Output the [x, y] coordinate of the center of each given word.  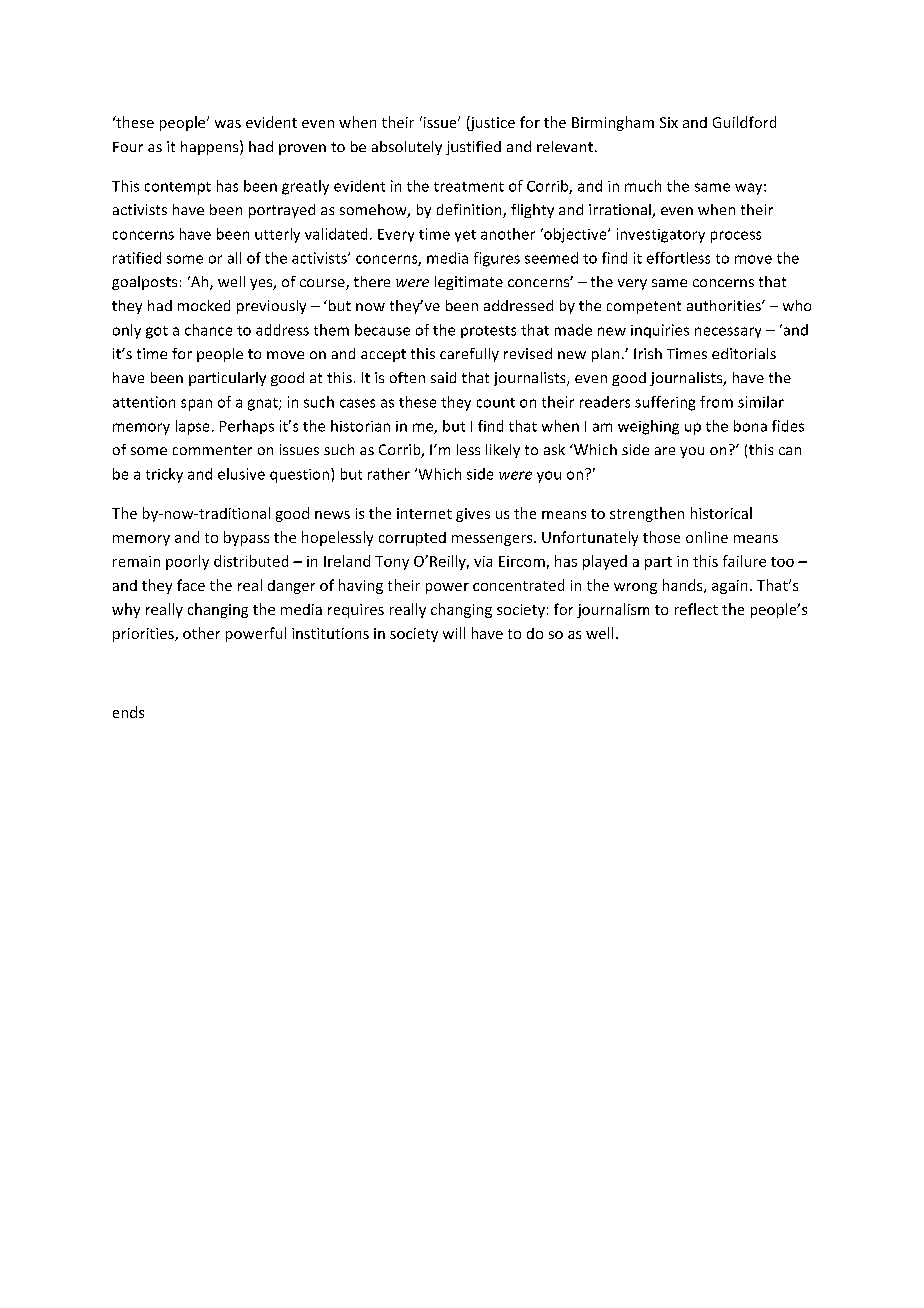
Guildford [744, 122]
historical [721, 513]
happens [211, 147]
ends [128, 712]
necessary [728, 332]
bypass [246, 538]
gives [473, 515]
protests [488, 332]
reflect [696, 609]
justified [473, 148]
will [454, 633]
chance [208, 330]
